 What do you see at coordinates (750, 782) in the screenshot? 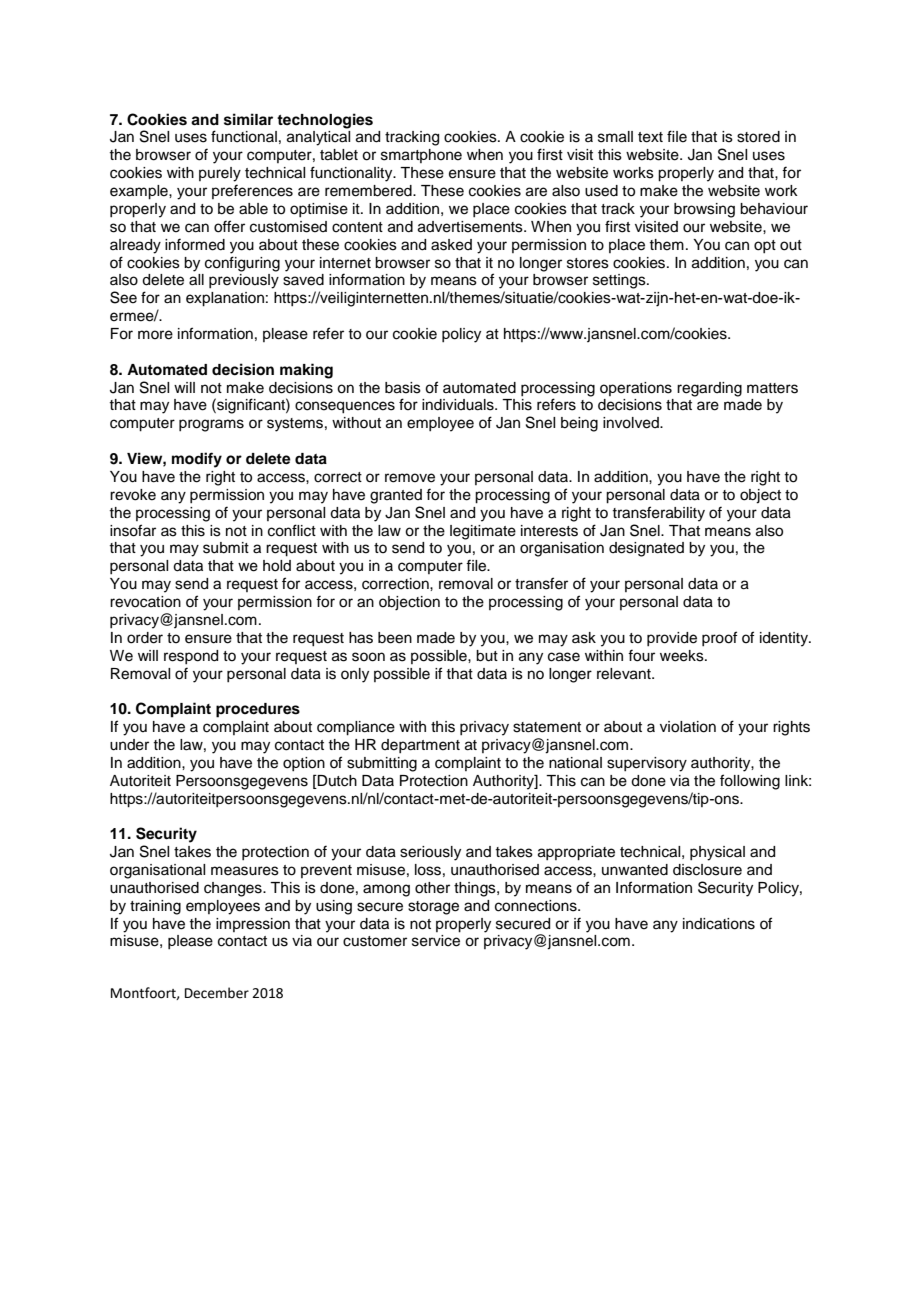
I see `following` at bounding box center [750, 782].
